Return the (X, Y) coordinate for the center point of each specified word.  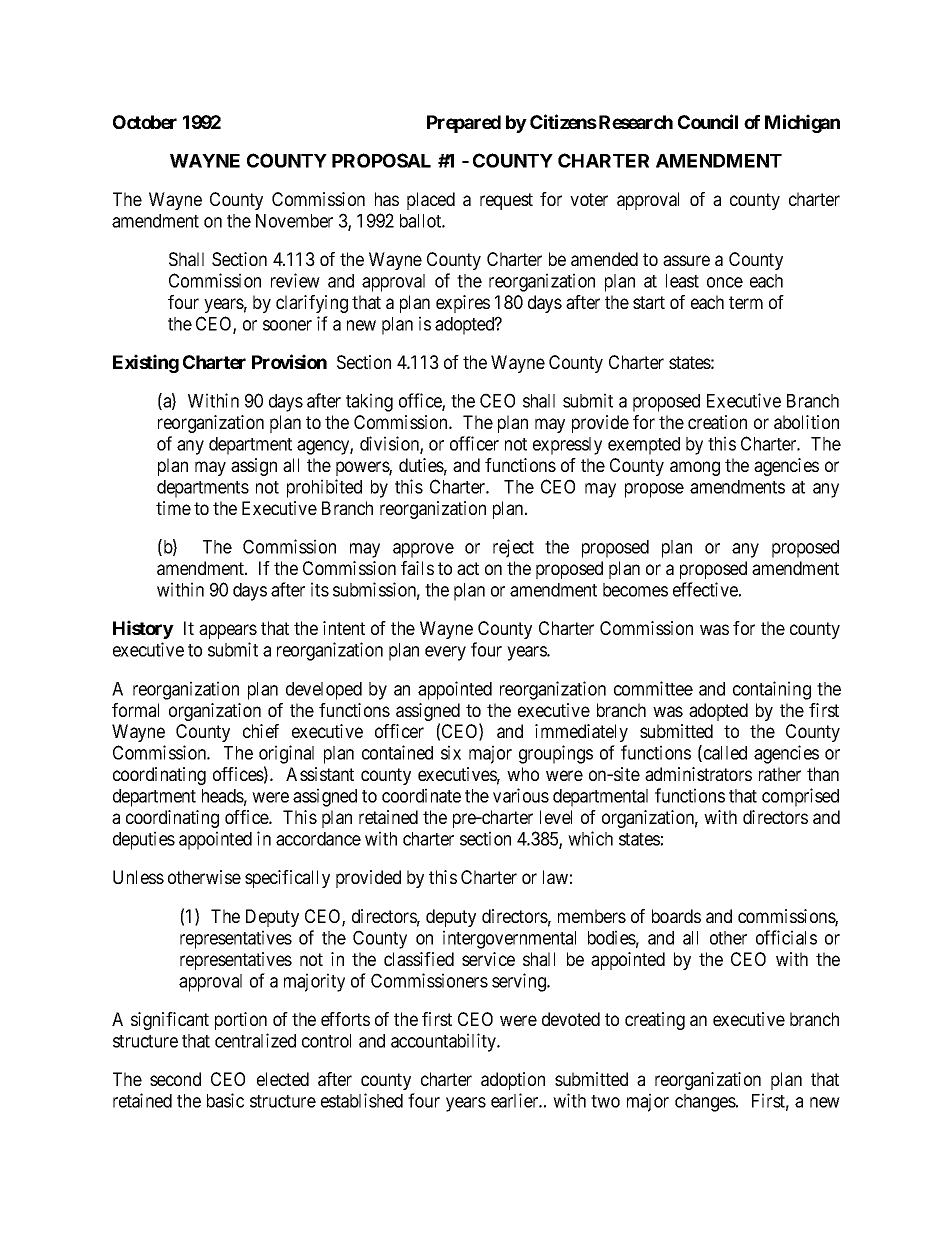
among (695, 468)
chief (261, 731)
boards (676, 916)
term (746, 302)
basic (225, 1100)
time (173, 508)
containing (772, 690)
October (145, 122)
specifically (287, 879)
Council (708, 121)
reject (513, 548)
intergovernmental (509, 939)
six (451, 752)
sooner (287, 325)
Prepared (464, 124)
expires (463, 304)
